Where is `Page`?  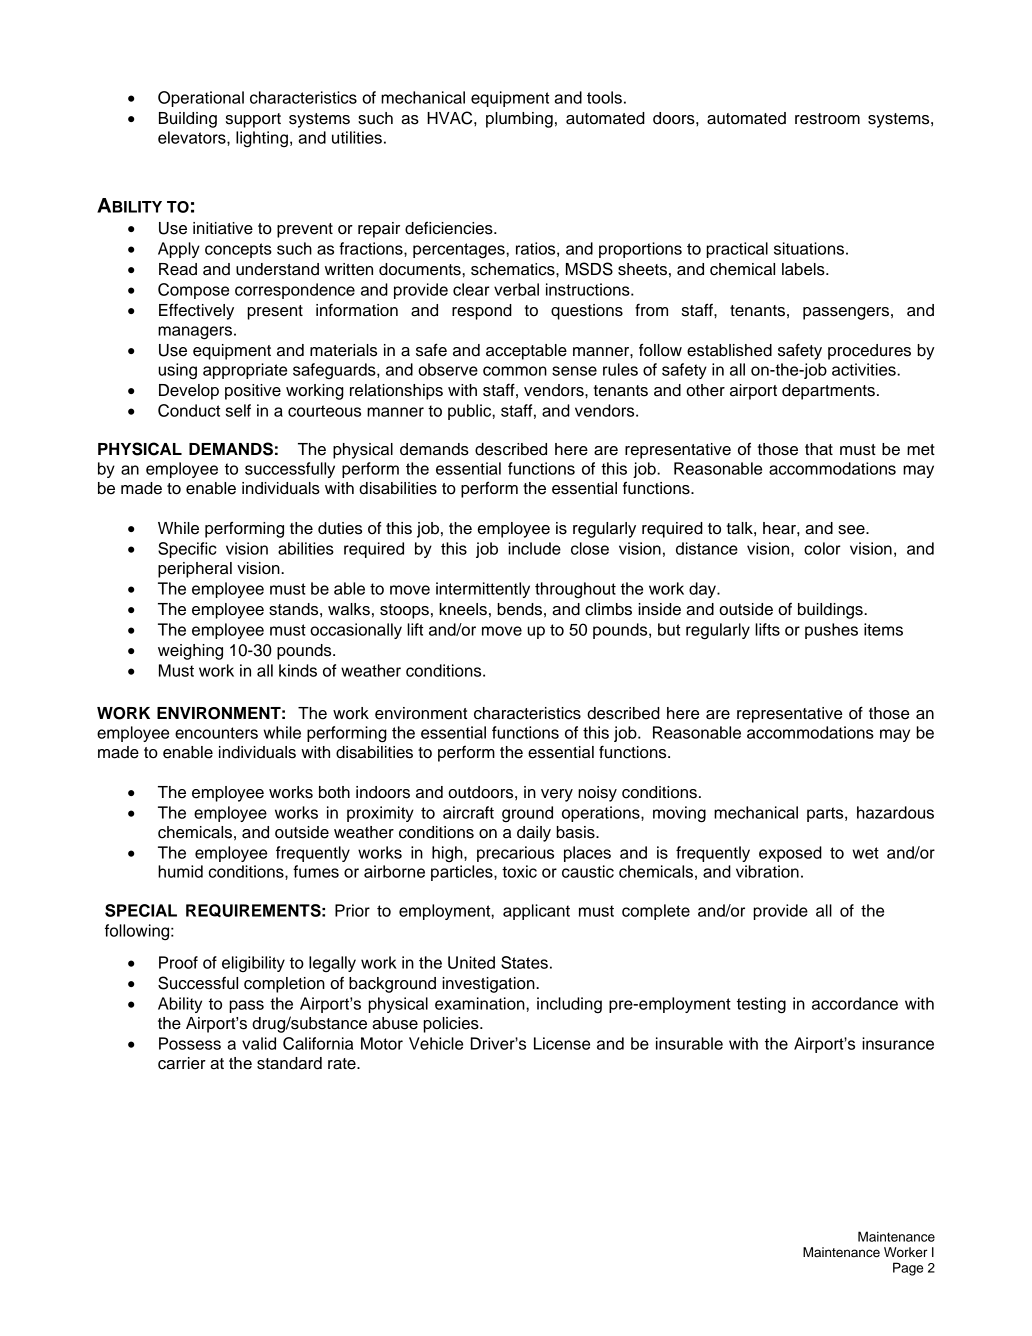
Page is located at coordinates (908, 1269).
